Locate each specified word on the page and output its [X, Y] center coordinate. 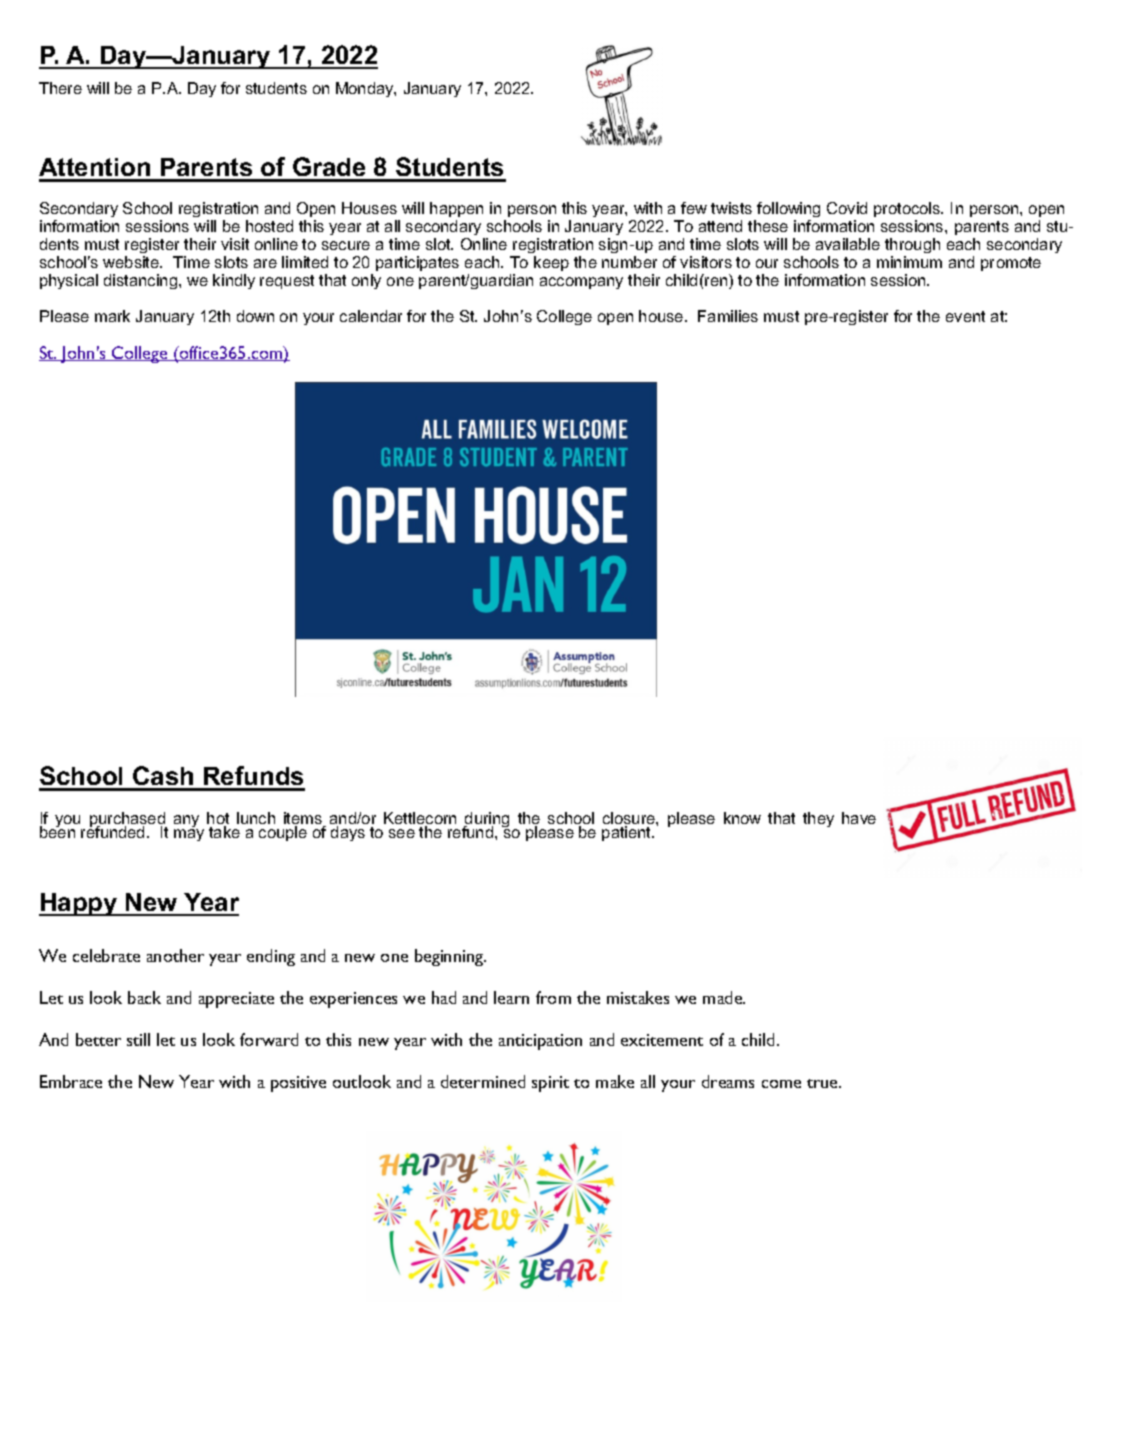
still [138, 1039]
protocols [908, 209]
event [965, 316]
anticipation [540, 1042]
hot [218, 819]
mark [112, 316]
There [60, 88]
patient [628, 833]
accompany [581, 283]
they [818, 819]
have [859, 818]
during [486, 821]
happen [456, 209]
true [824, 1083]
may [189, 835]
